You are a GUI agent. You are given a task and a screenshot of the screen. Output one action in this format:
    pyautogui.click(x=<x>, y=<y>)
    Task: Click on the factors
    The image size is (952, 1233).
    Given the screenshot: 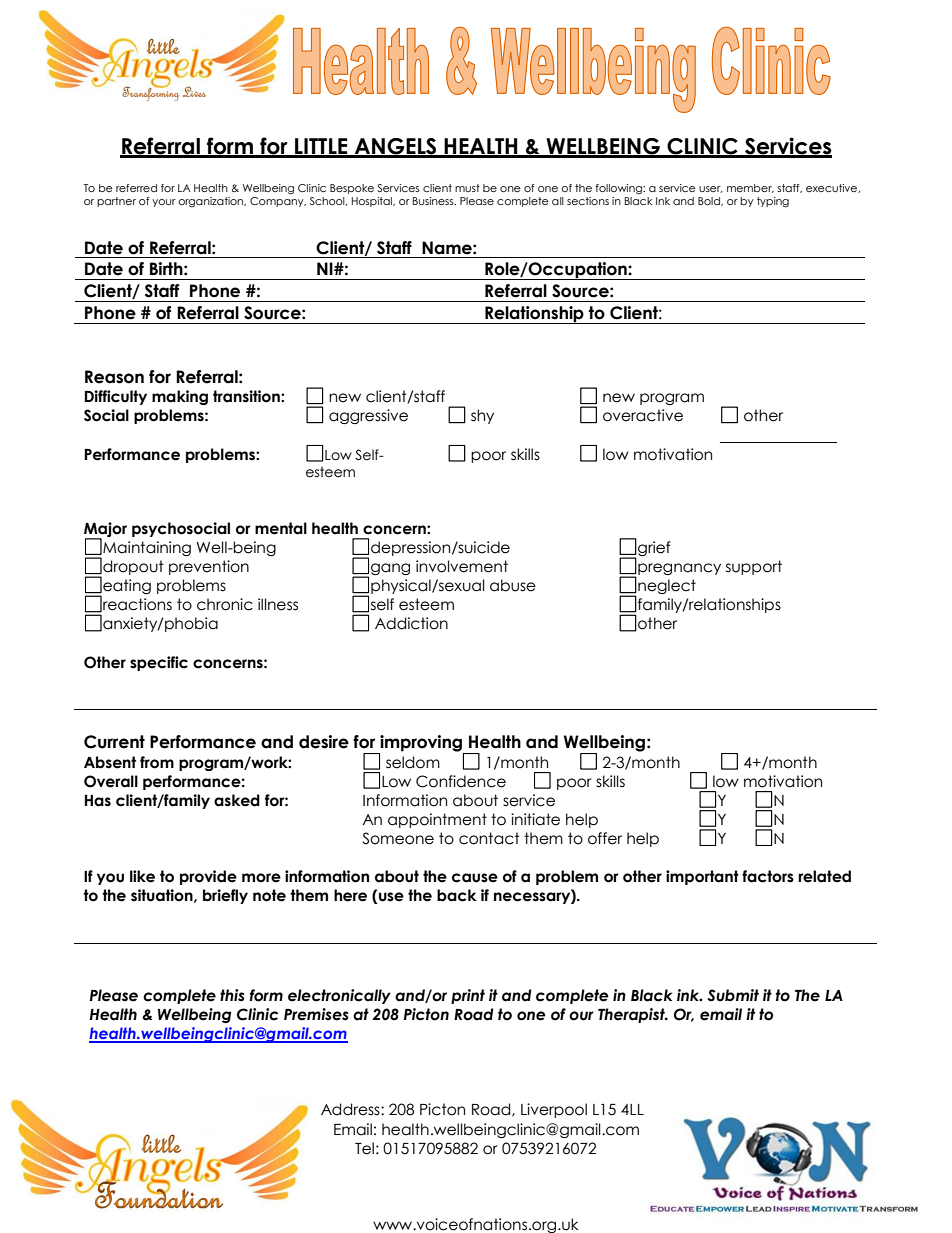 What is the action you would take?
    pyautogui.click(x=768, y=876)
